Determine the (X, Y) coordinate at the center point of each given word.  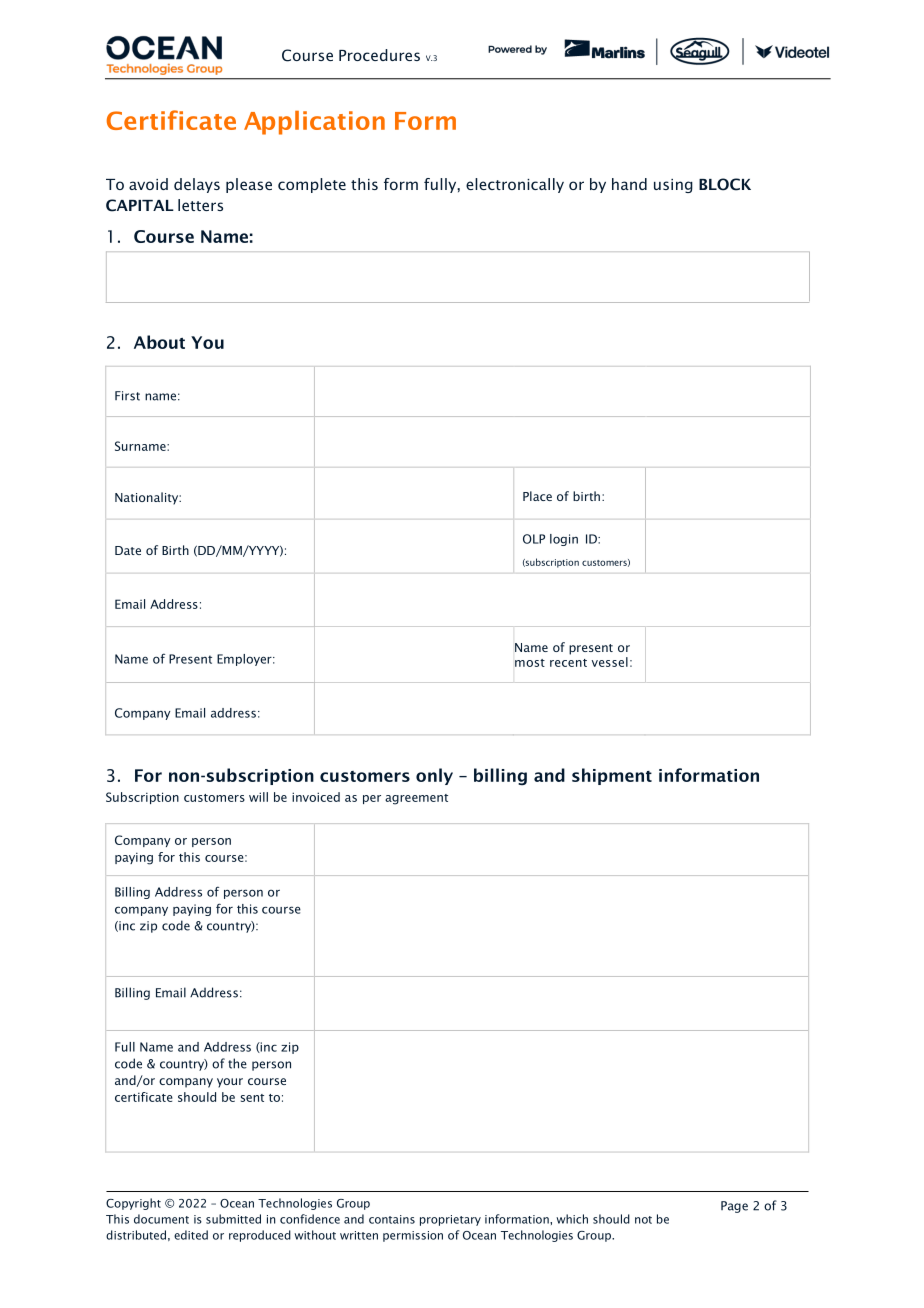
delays (197, 185)
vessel (610, 662)
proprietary (450, 1220)
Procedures (379, 55)
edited (191, 1235)
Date (128, 550)
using (673, 186)
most (530, 663)
